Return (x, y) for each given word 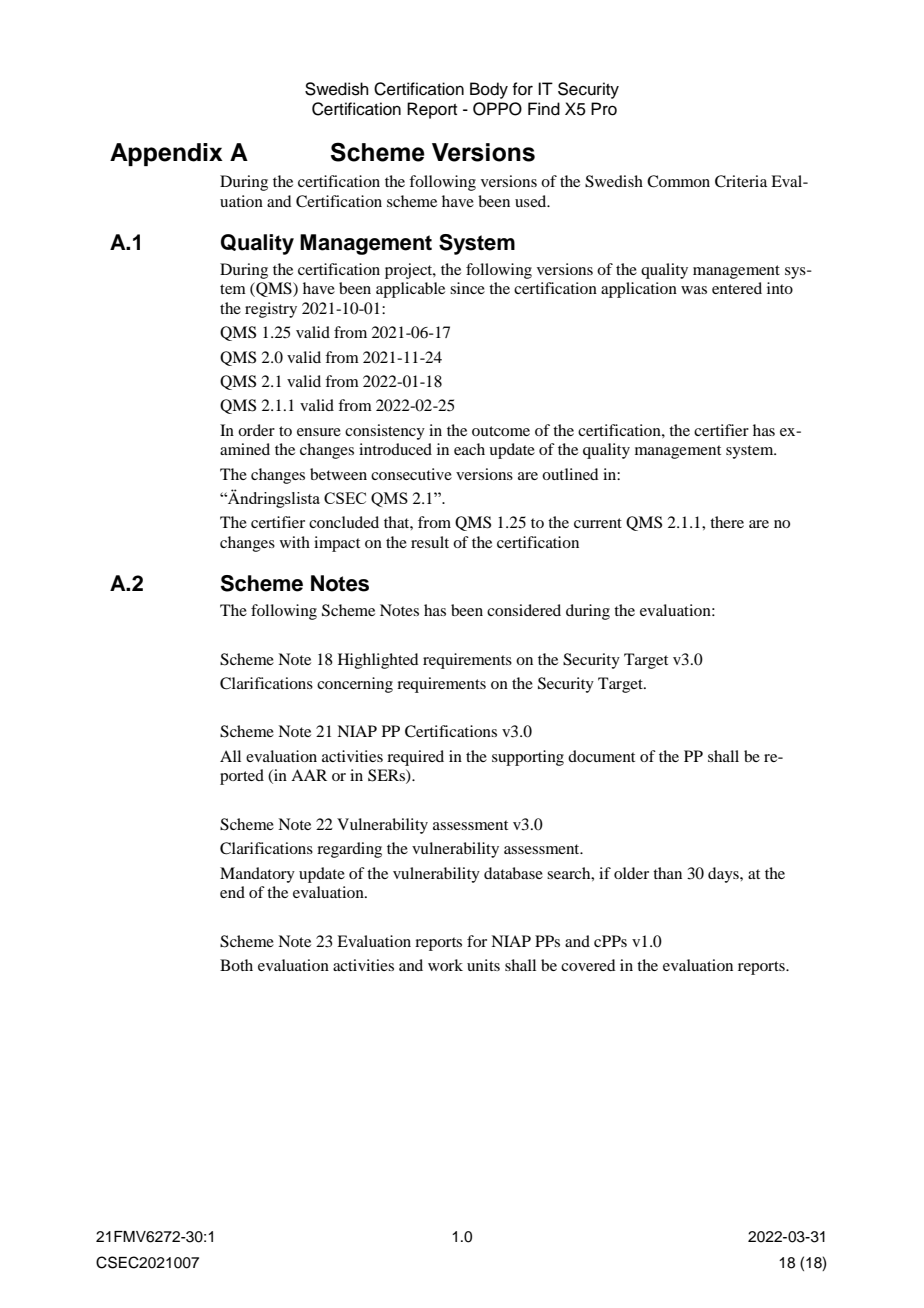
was (694, 290)
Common (678, 181)
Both (236, 965)
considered (524, 610)
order (256, 430)
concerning (355, 685)
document (601, 756)
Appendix (166, 154)
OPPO (497, 109)
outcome (501, 431)
